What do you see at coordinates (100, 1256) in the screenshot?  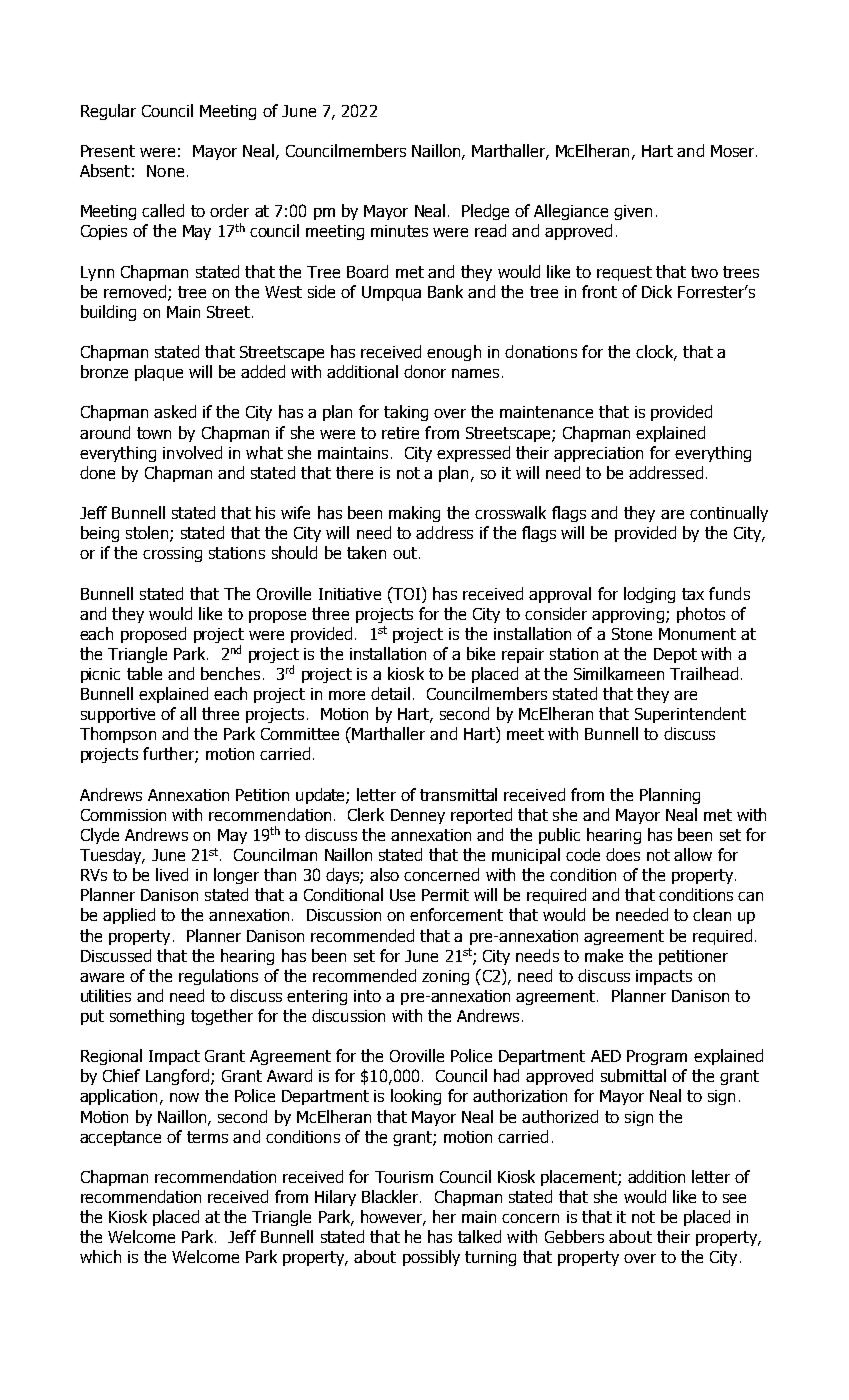 I see `which` at bounding box center [100, 1256].
